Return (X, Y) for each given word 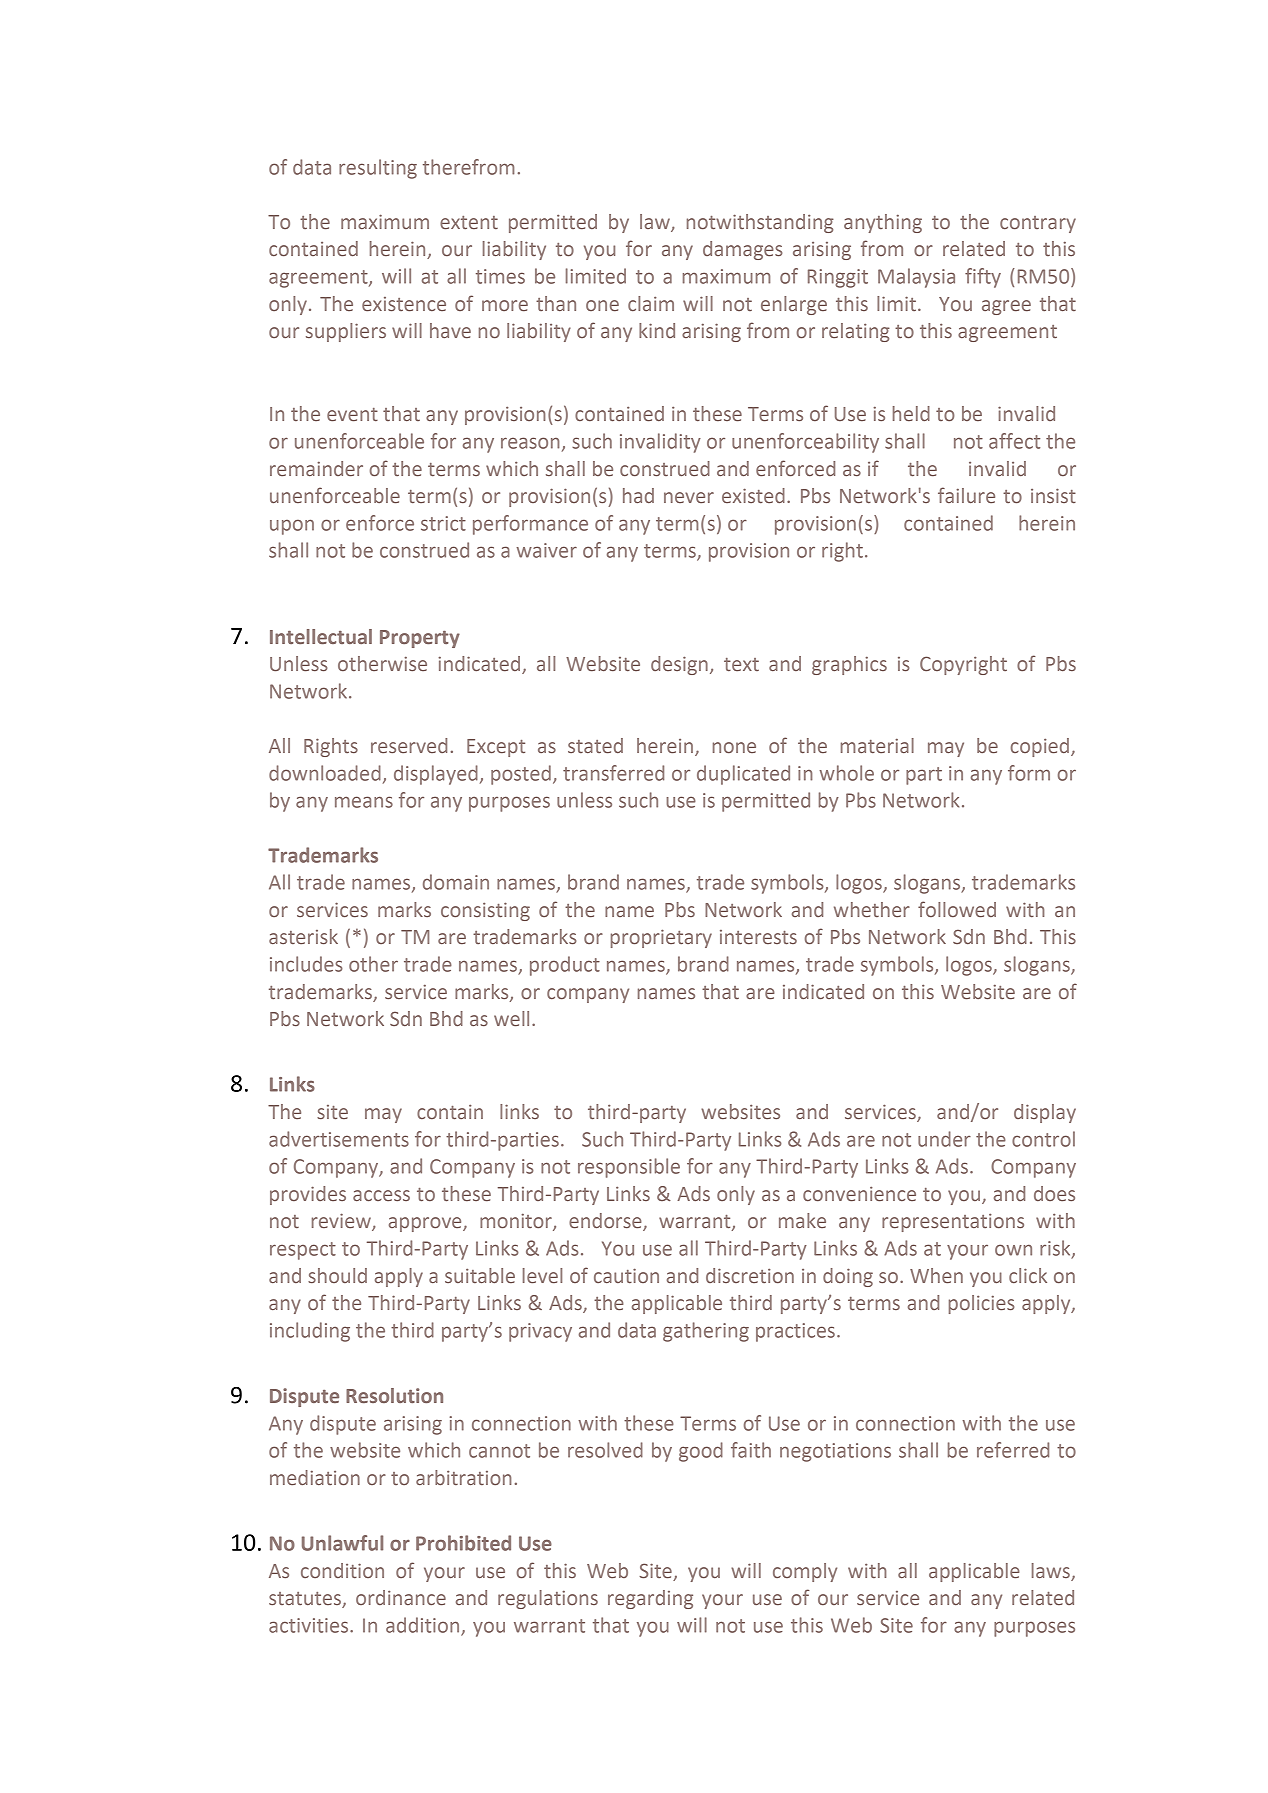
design (679, 665)
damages (742, 250)
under (944, 1139)
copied (1040, 747)
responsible (629, 1168)
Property (420, 639)
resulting (378, 169)
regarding (650, 1599)
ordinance (401, 1597)
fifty (983, 278)
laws (1051, 1570)
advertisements (339, 1139)
